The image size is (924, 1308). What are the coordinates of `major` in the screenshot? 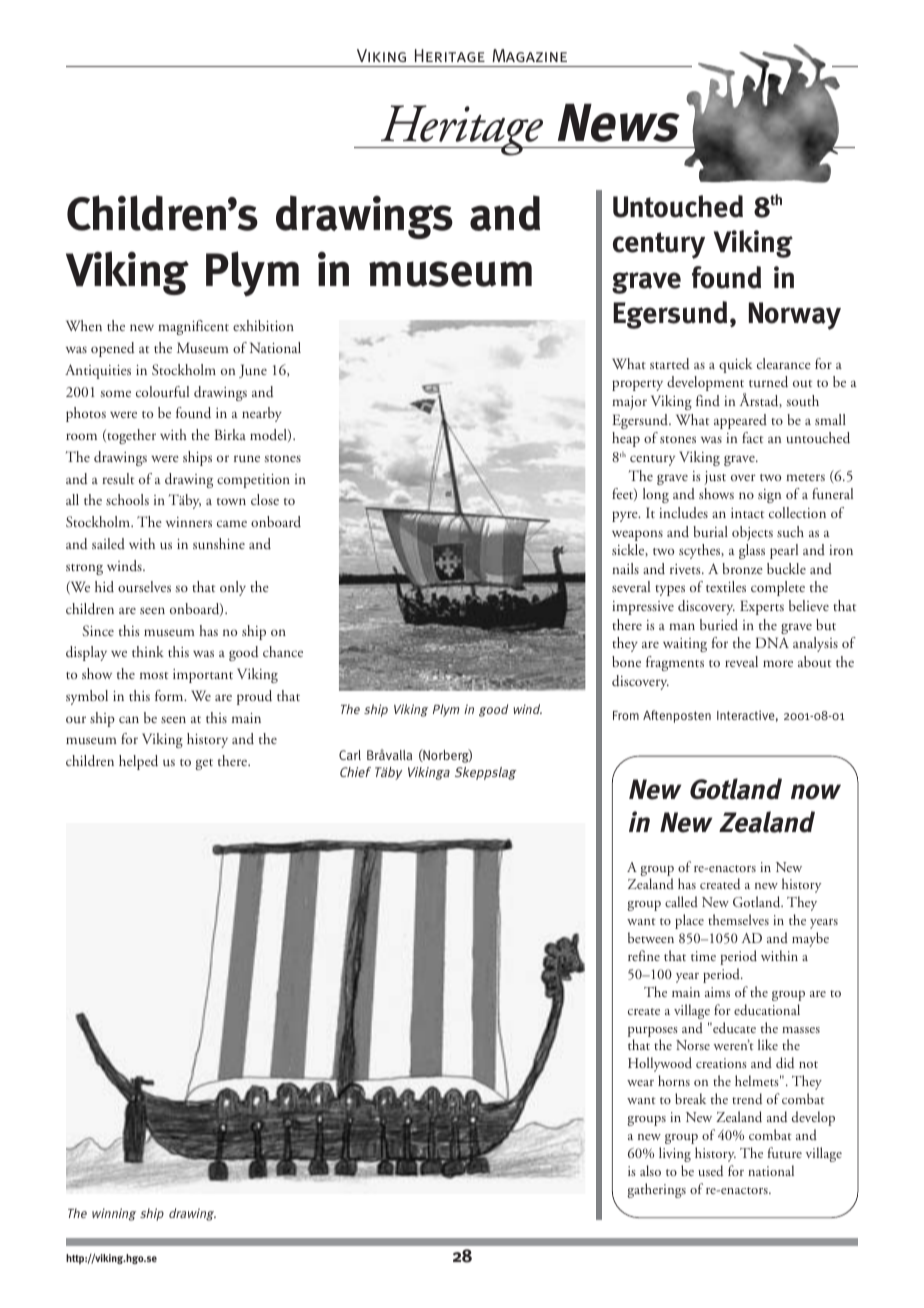 It's located at (629, 403).
